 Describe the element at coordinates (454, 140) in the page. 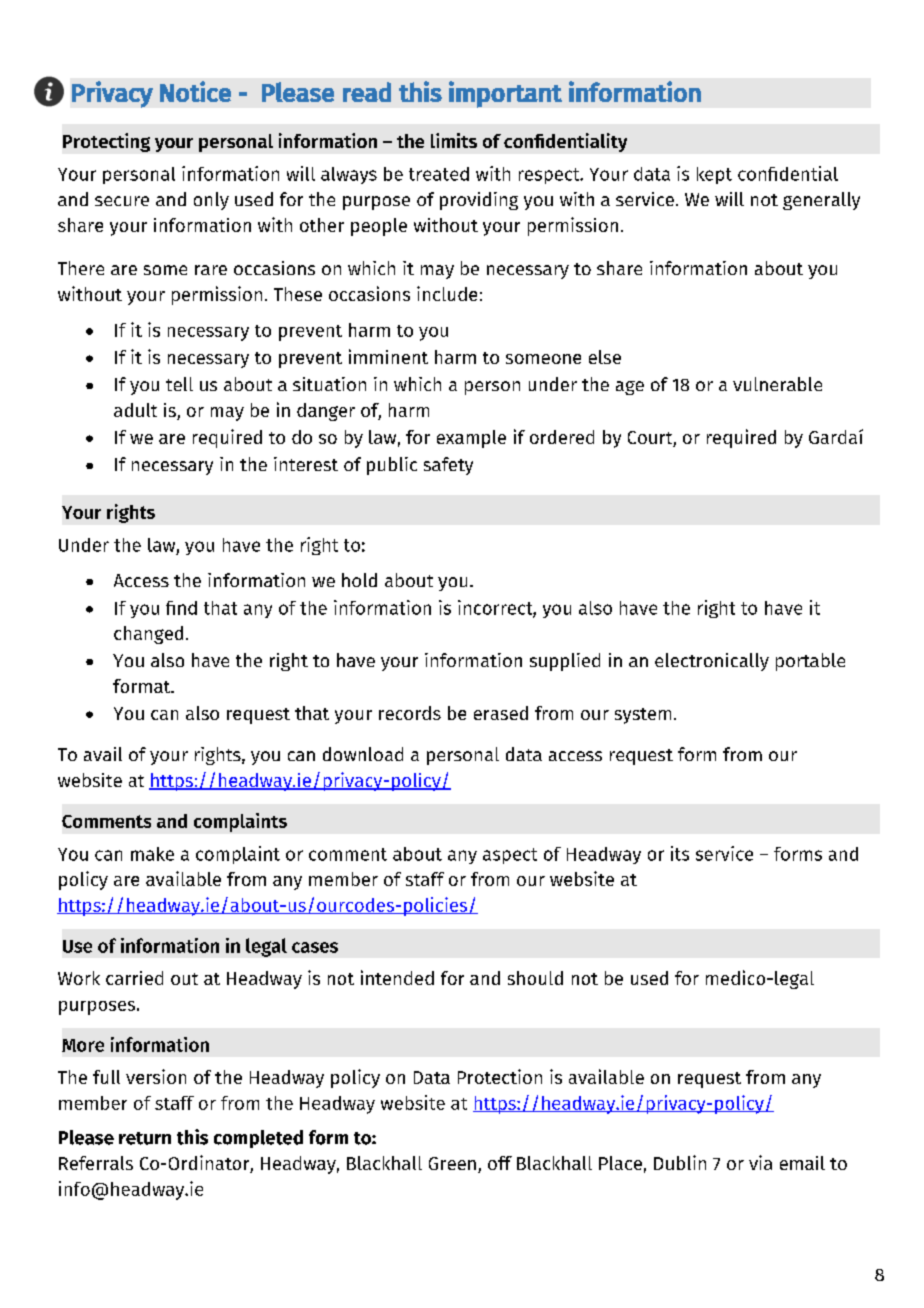

I see `limits` at that location.
